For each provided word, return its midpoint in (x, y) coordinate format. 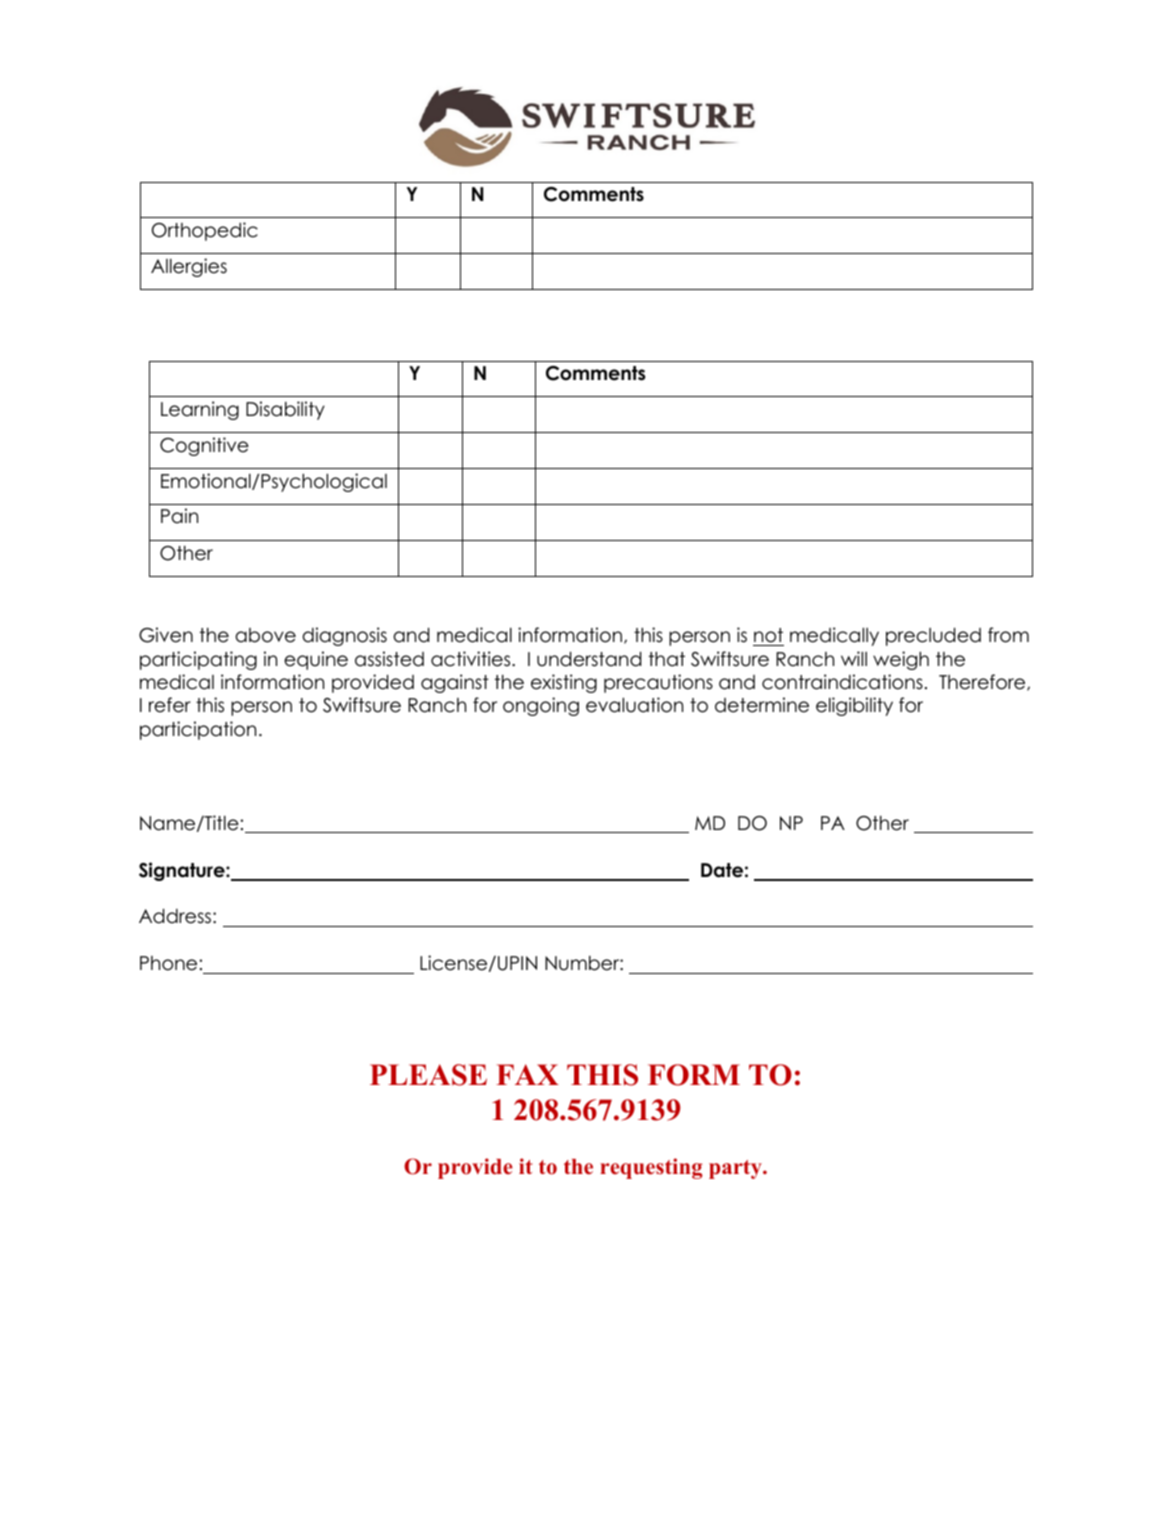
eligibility (854, 706)
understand (589, 659)
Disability (285, 410)
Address (176, 916)
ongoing (541, 706)
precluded (933, 637)
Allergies (189, 267)
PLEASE (428, 1075)
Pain (179, 516)
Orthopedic (205, 231)
